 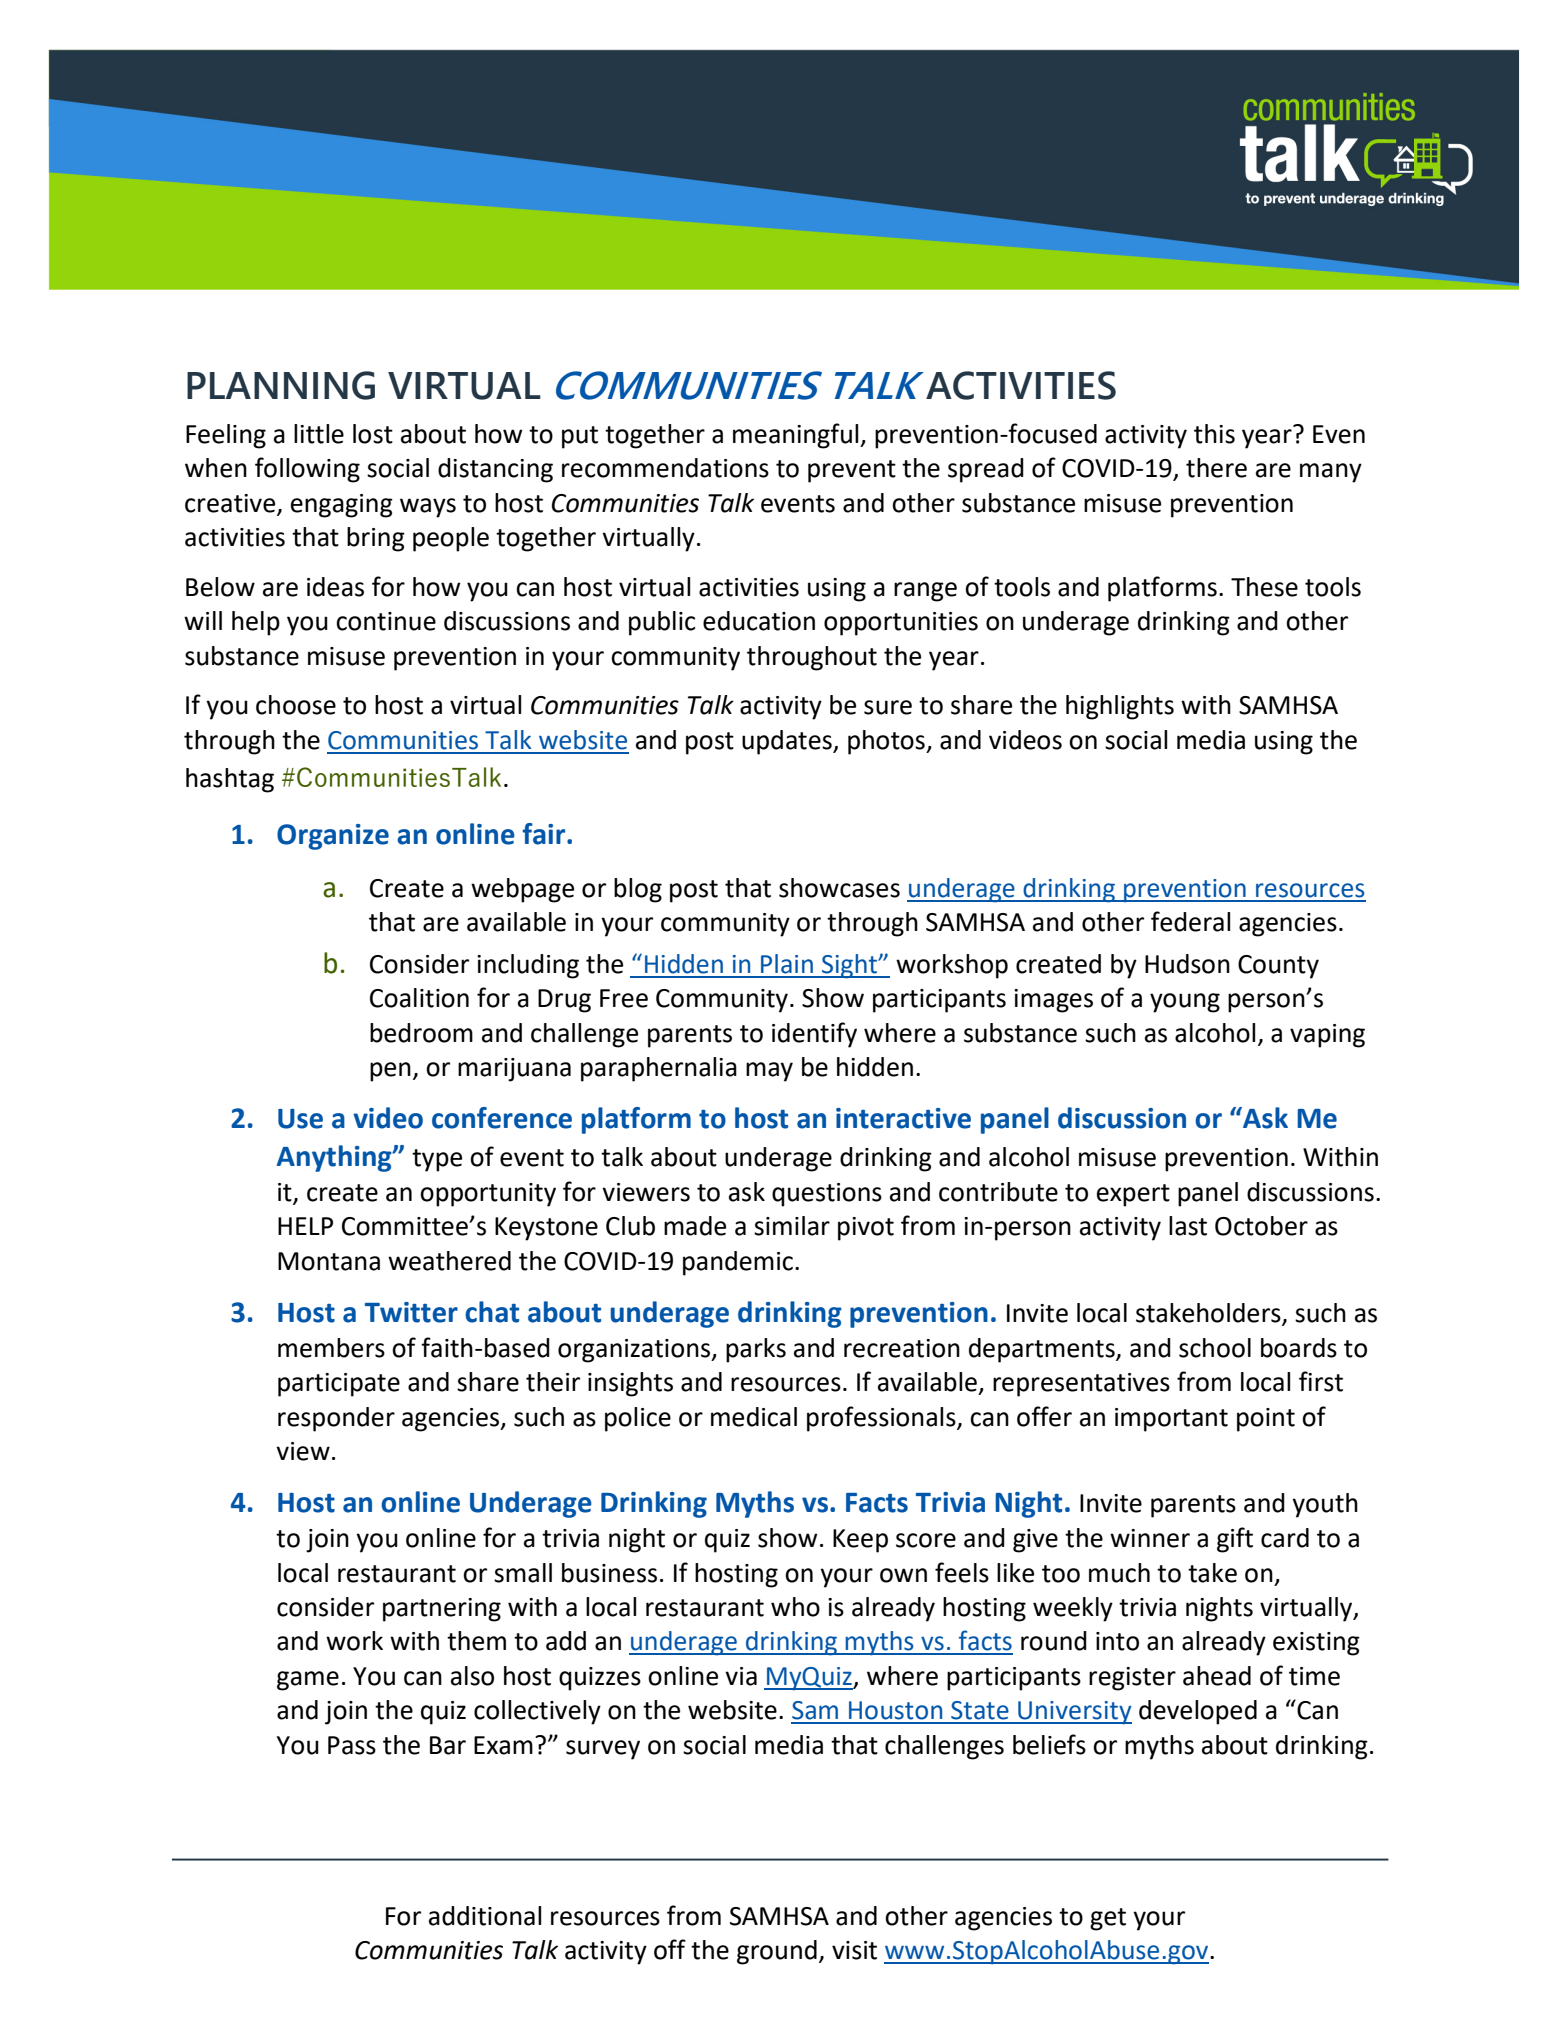 What do you see at coordinates (1214, 434) in the screenshot?
I see `this` at bounding box center [1214, 434].
